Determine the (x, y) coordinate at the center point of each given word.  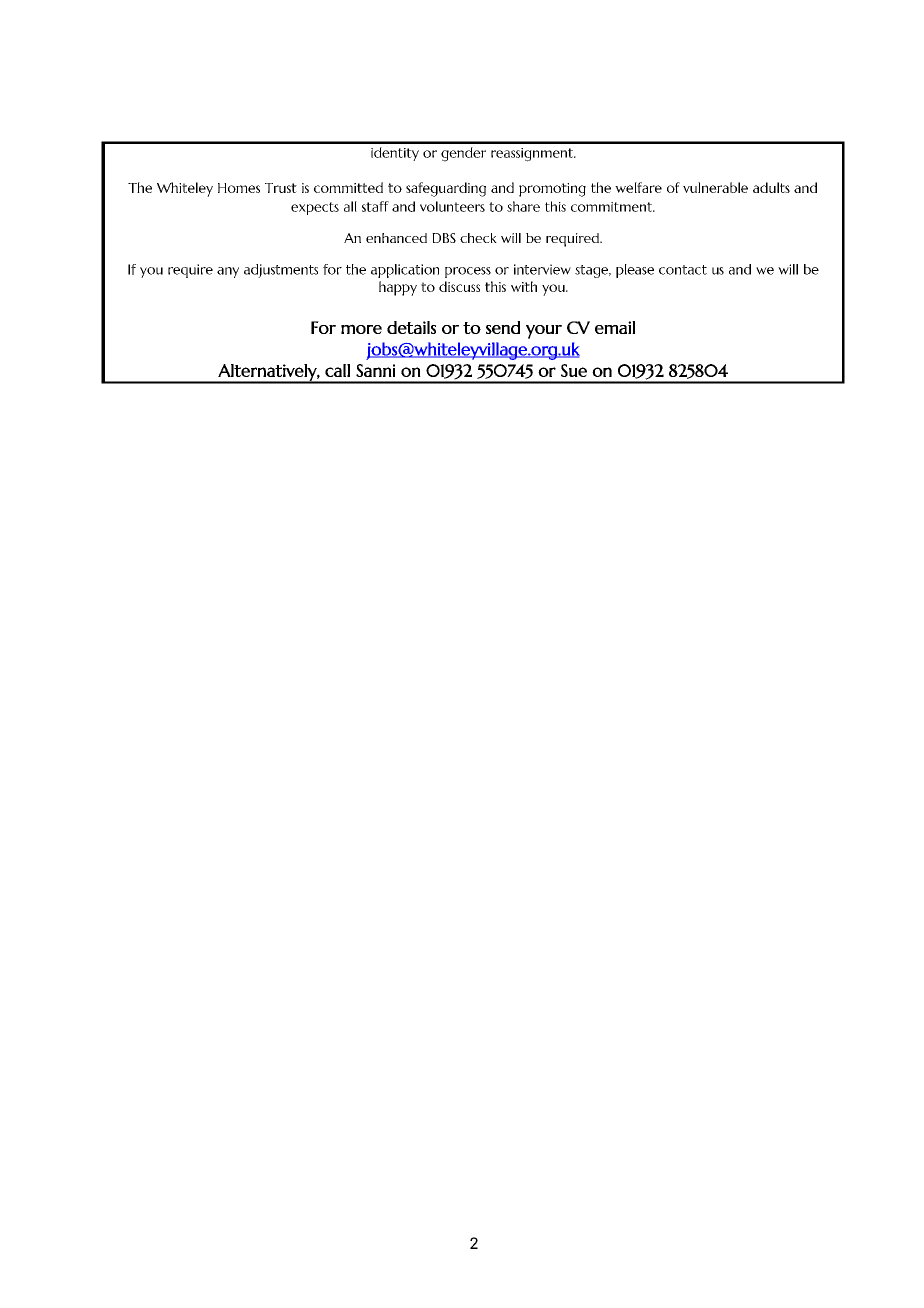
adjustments (281, 271)
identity (395, 154)
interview (542, 269)
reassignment (533, 155)
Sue (574, 370)
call (337, 370)
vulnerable (715, 187)
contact (683, 270)
